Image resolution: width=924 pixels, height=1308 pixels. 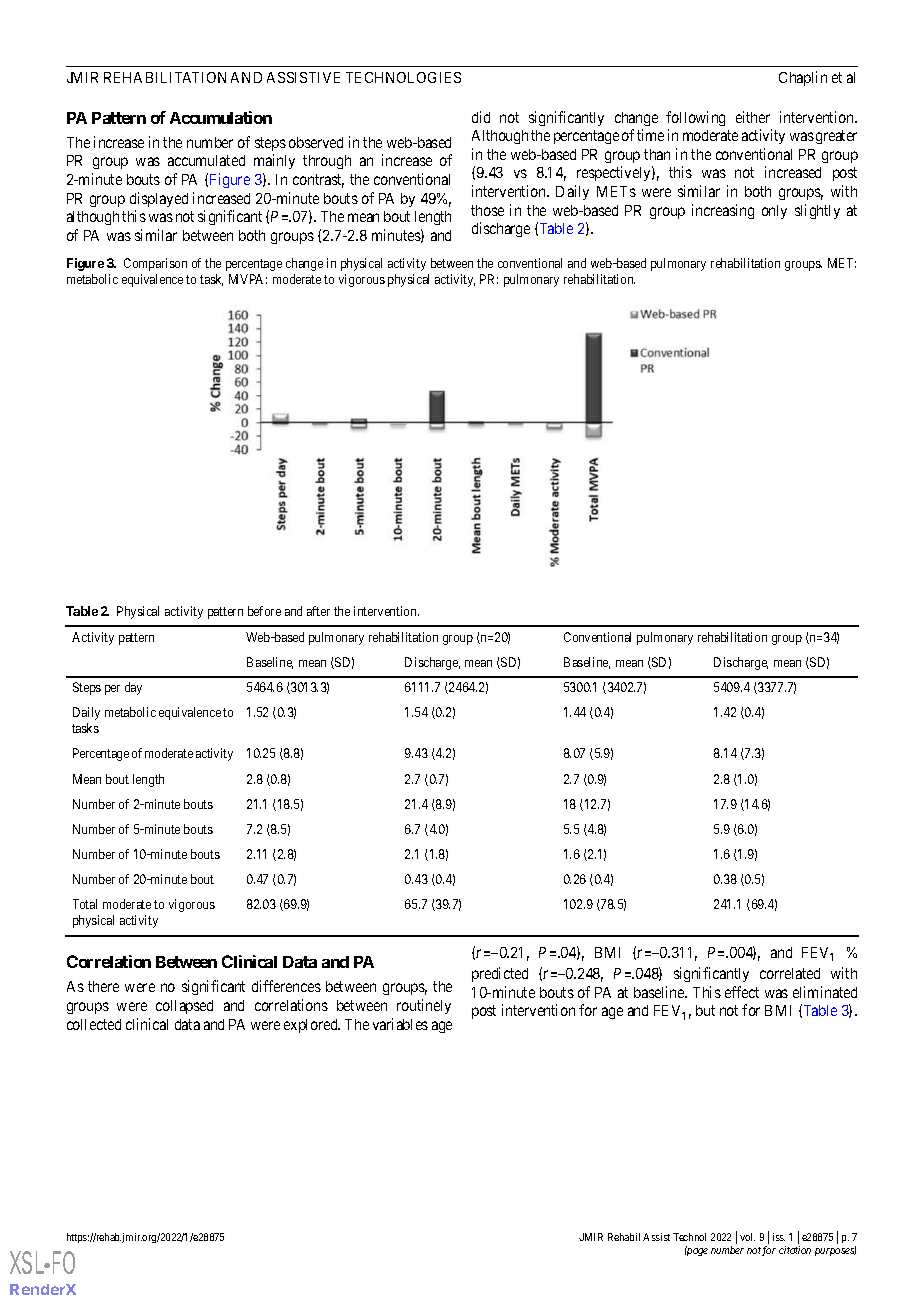 What do you see at coordinates (94, 1024) in the document?
I see `collected` at bounding box center [94, 1024].
